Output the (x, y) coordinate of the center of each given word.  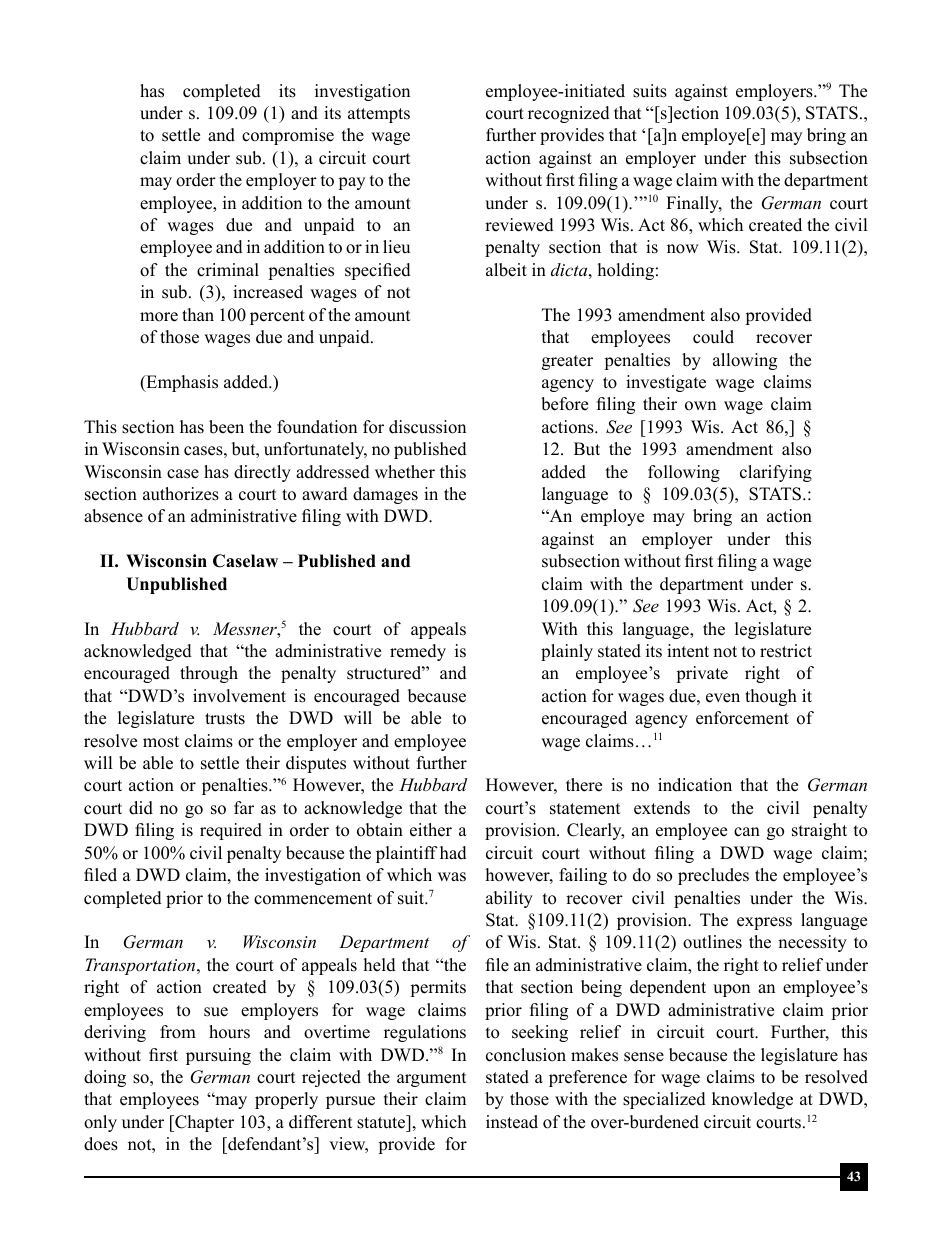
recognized (569, 114)
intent (688, 651)
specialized (664, 1100)
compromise (288, 136)
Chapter (203, 1123)
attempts (379, 115)
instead (512, 1122)
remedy (418, 652)
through (209, 674)
